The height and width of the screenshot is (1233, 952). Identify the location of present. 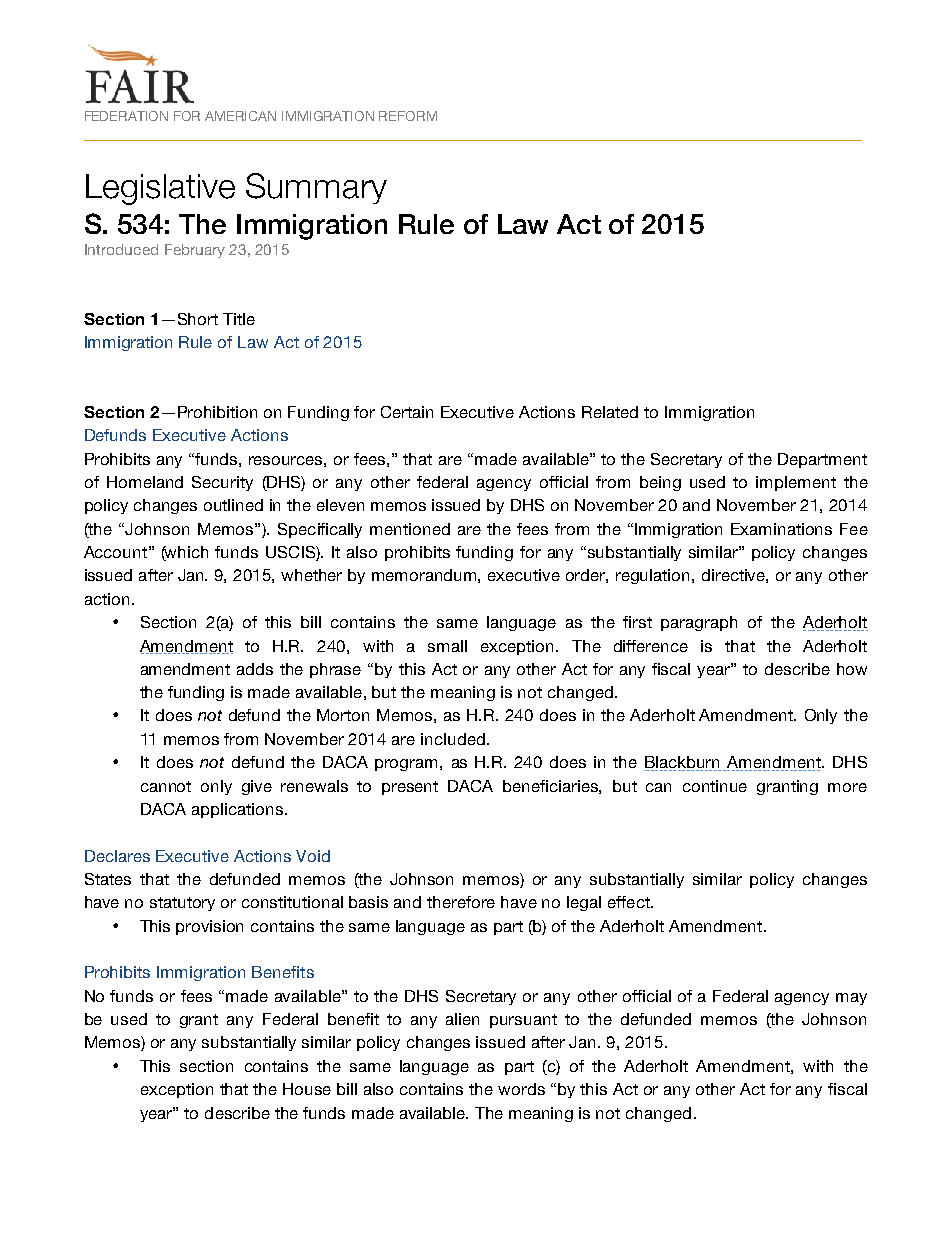
(410, 788).
